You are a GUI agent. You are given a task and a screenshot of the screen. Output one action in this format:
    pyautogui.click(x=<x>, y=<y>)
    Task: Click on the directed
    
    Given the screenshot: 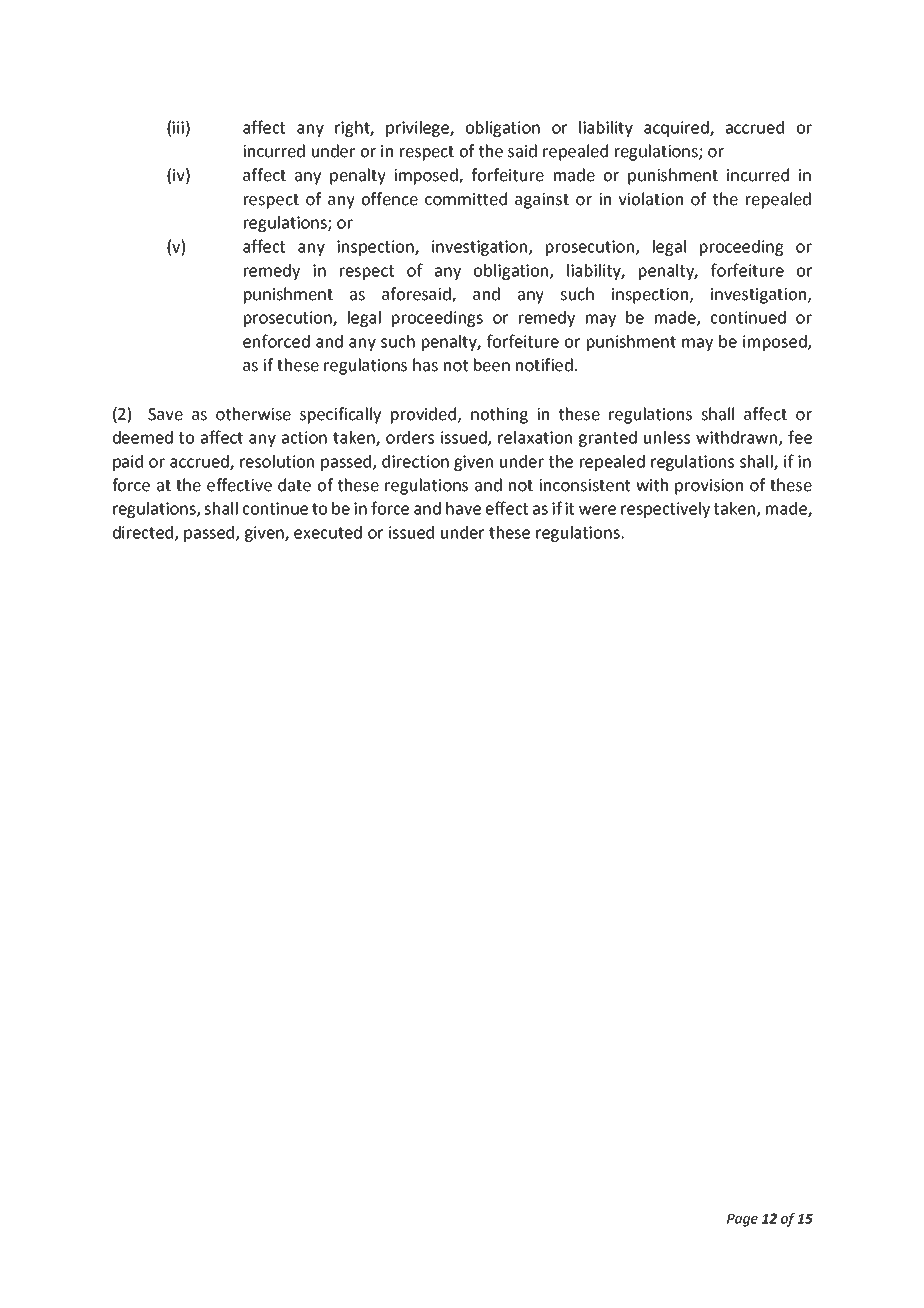 What is the action you would take?
    pyautogui.click(x=144, y=533)
